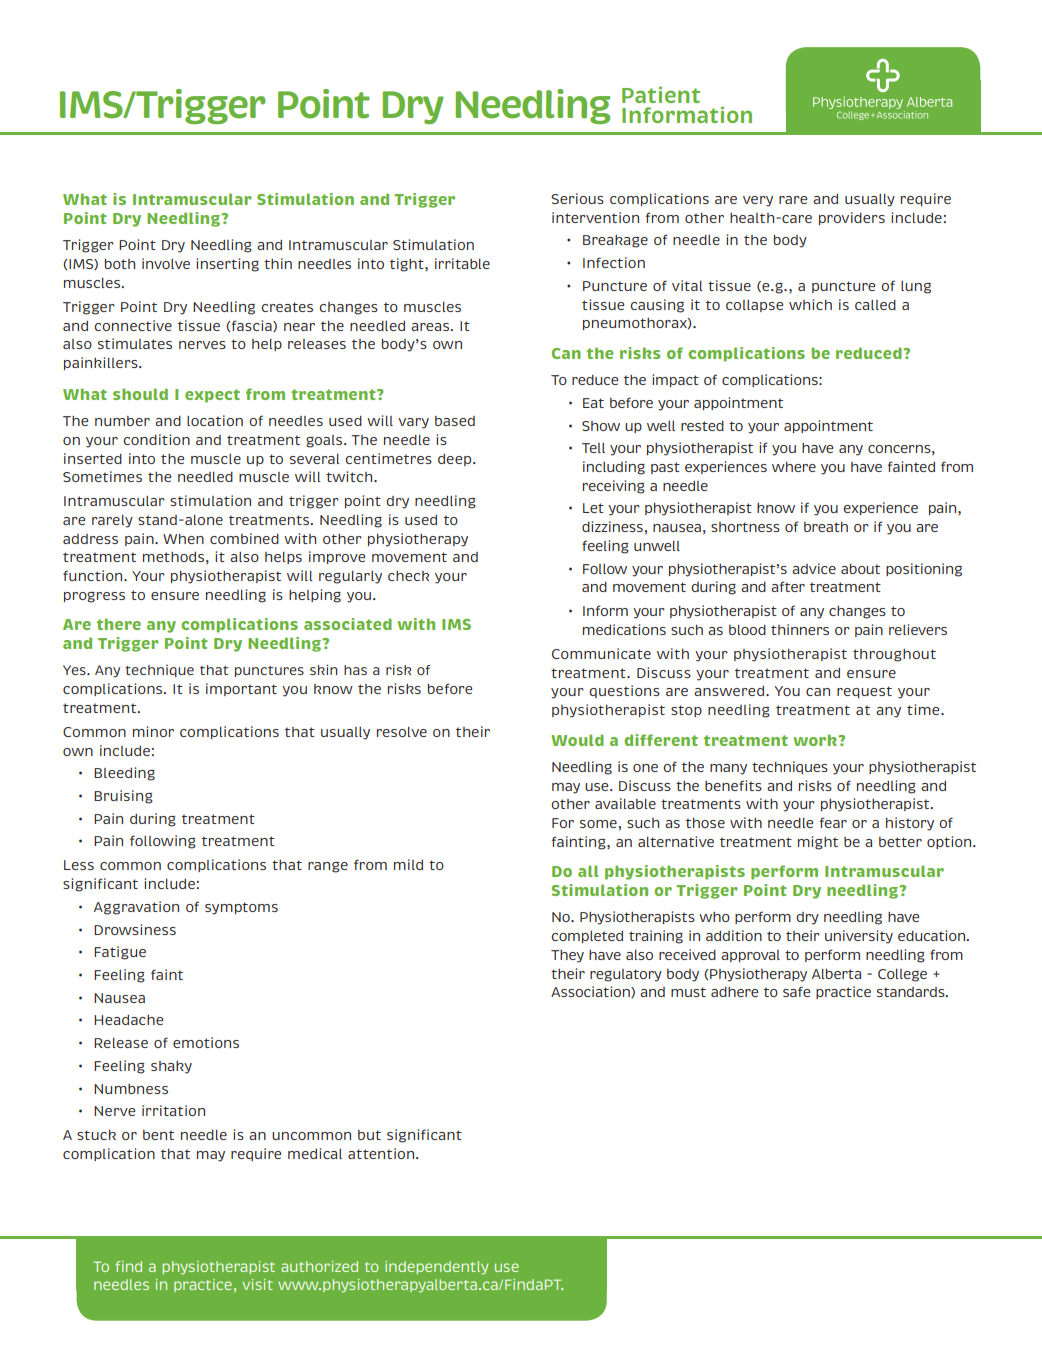  I want to click on When, so click(183, 539).
